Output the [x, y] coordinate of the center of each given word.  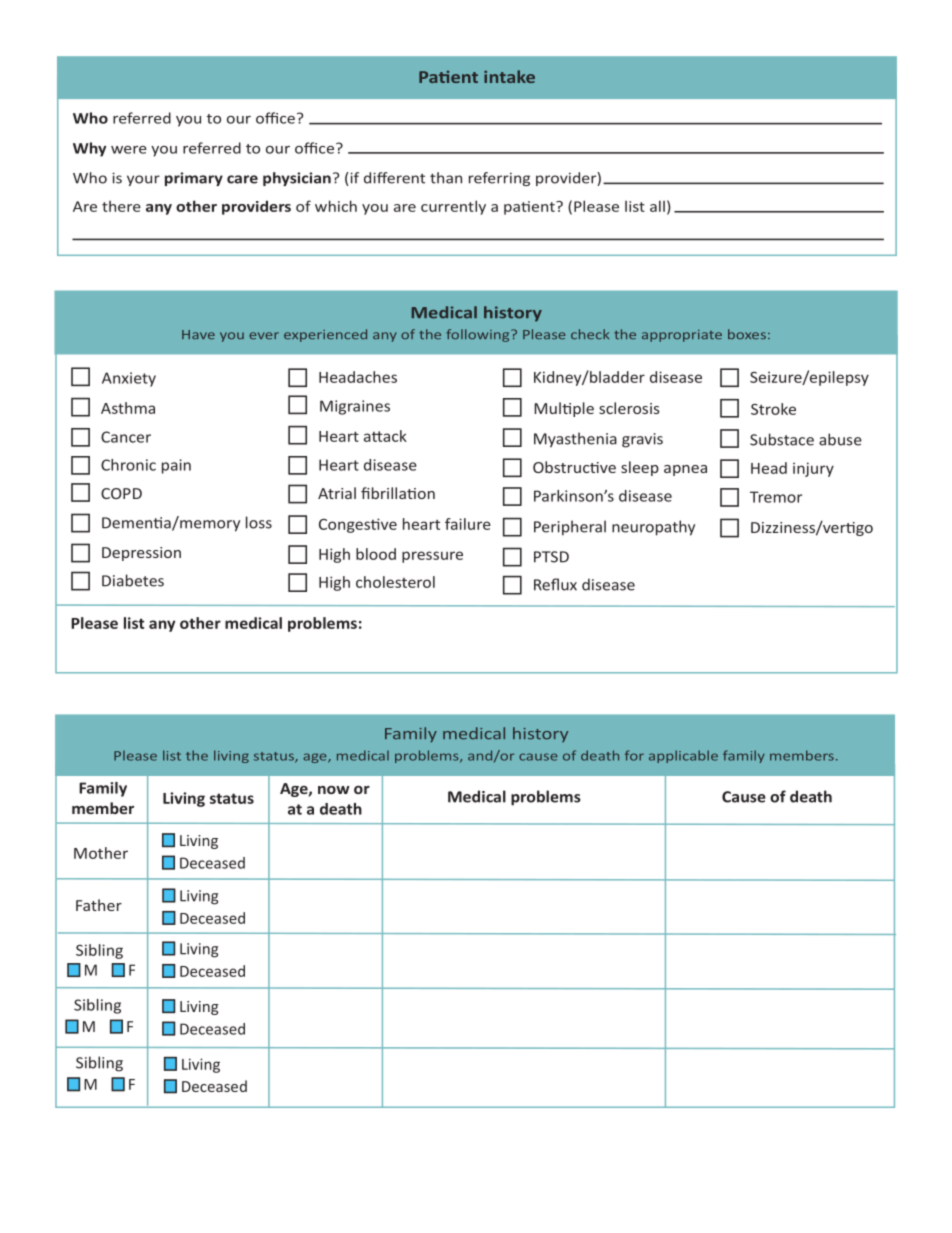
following [479, 335]
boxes [747, 334]
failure [468, 524]
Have [198, 334]
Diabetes [133, 580]
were [129, 150]
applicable [683, 756]
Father [99, 905]
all [657, 206]
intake [509, 76]
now [334, 790]
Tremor [776, 497]
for [634, 755]
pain [176, 466]
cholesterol [395, 582]
